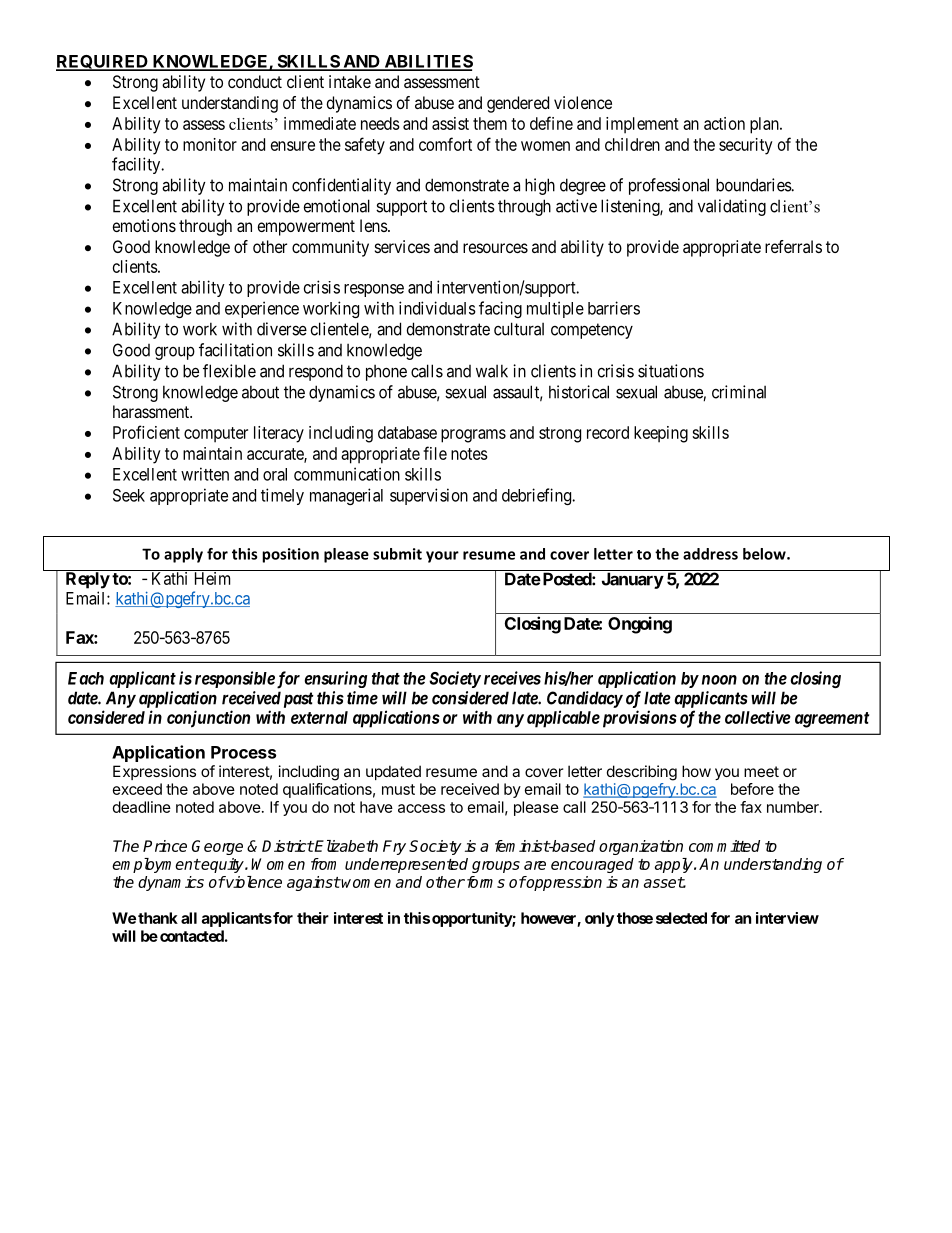 The width and height of the screenshot is (952, 1233). I want to click on forms, so click(484, 882).
